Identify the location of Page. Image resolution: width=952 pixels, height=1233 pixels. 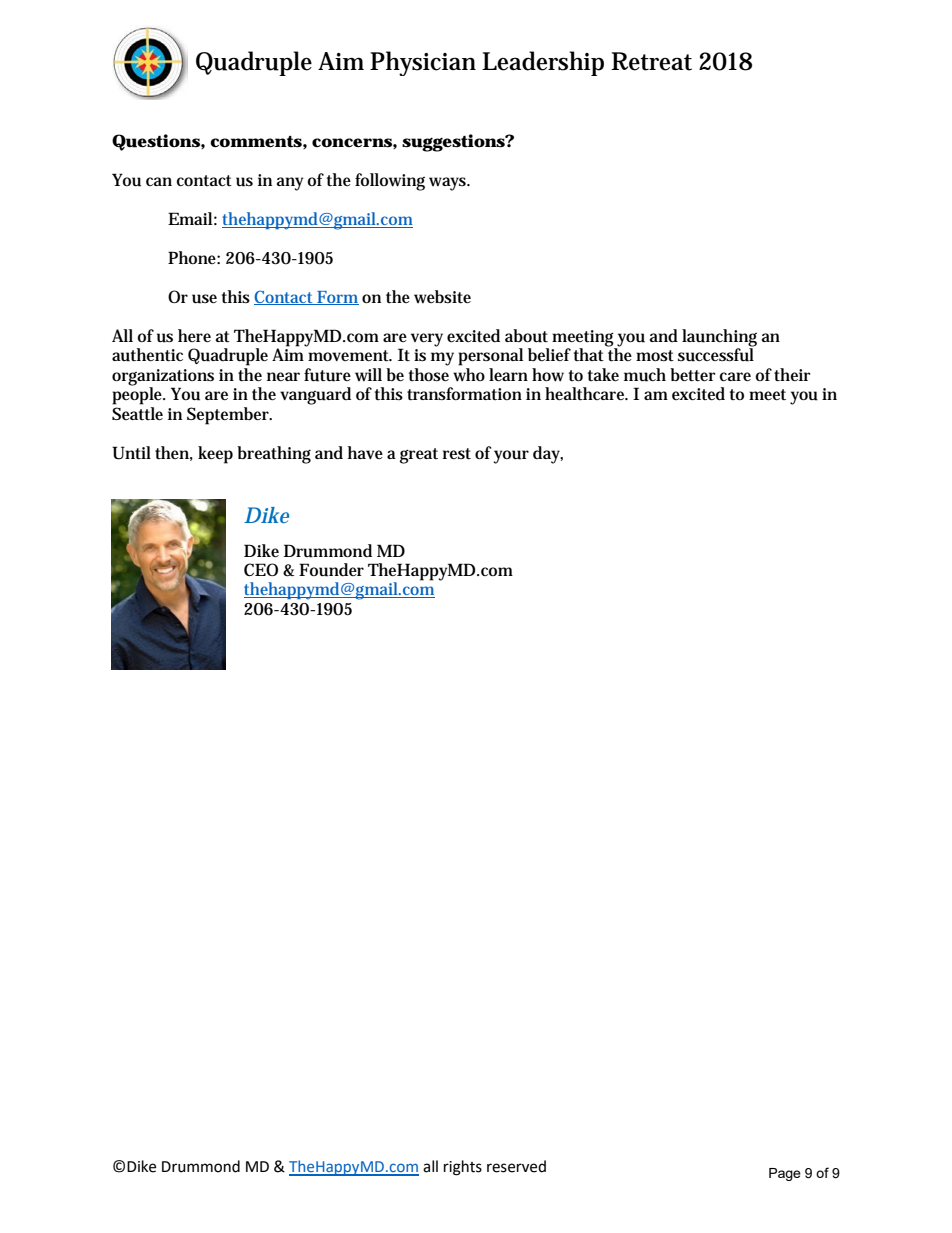
(785, 1174).
